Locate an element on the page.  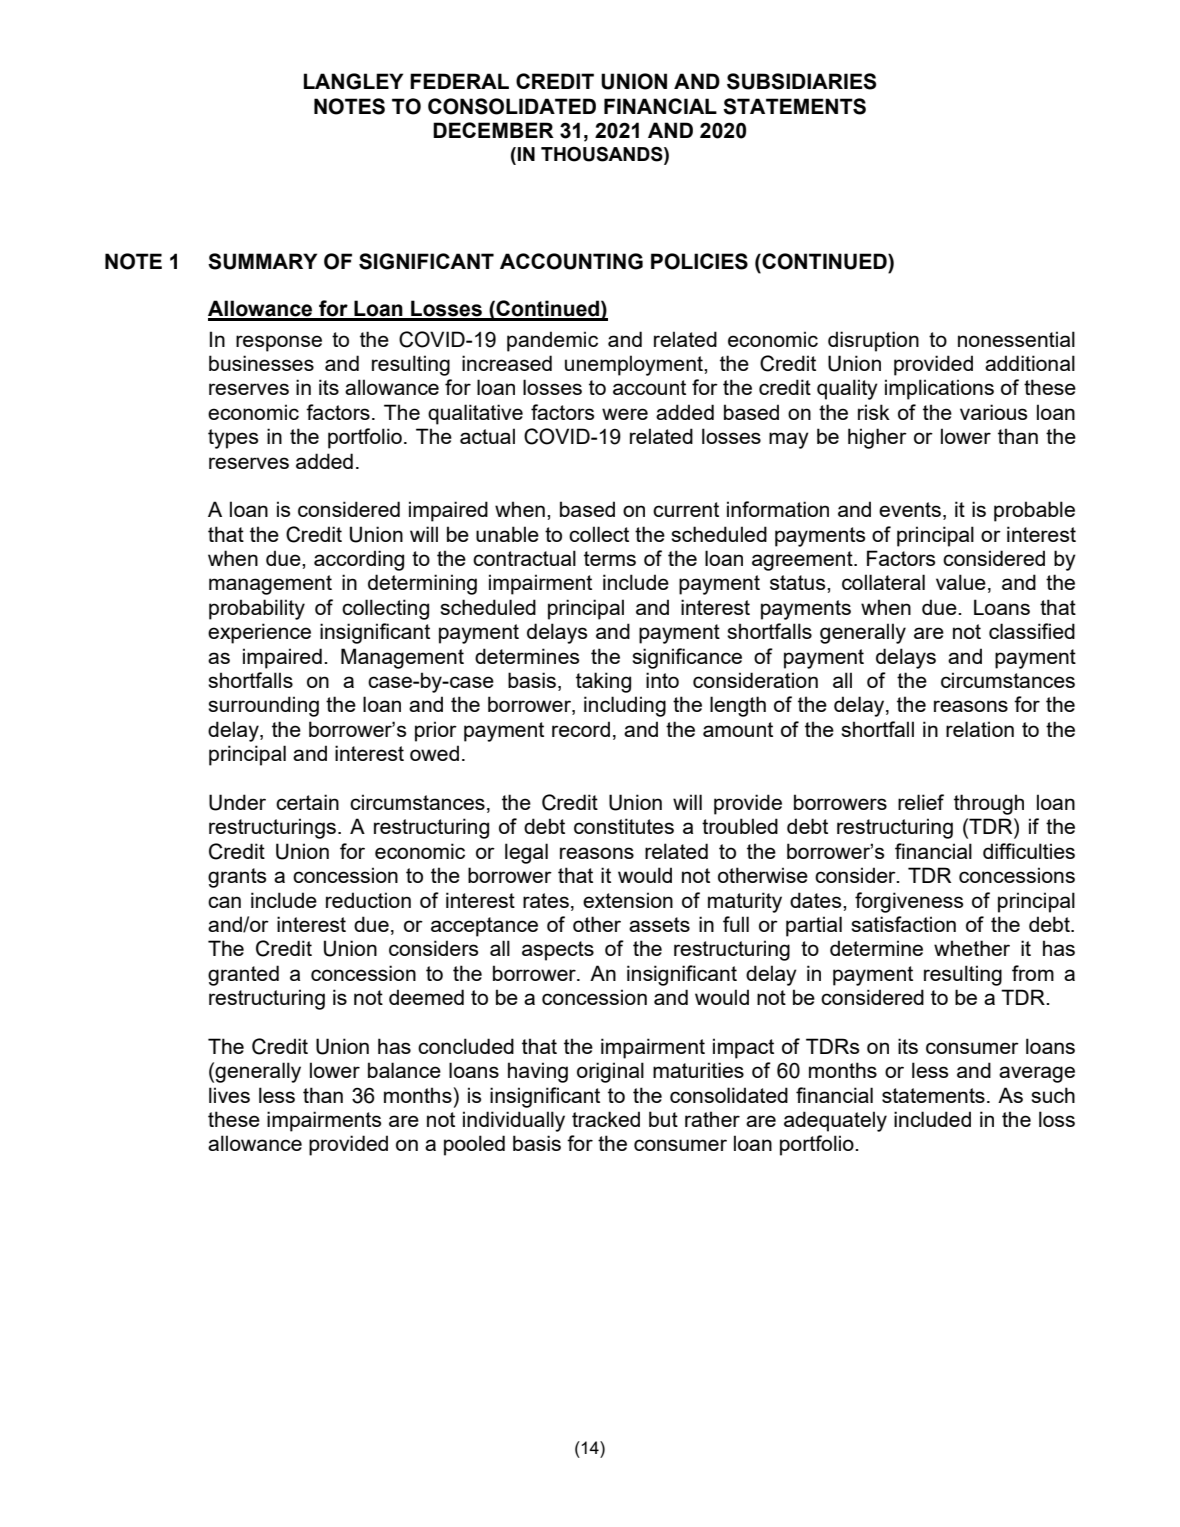
THOUSANDS is located at coordinates (603, 154).
